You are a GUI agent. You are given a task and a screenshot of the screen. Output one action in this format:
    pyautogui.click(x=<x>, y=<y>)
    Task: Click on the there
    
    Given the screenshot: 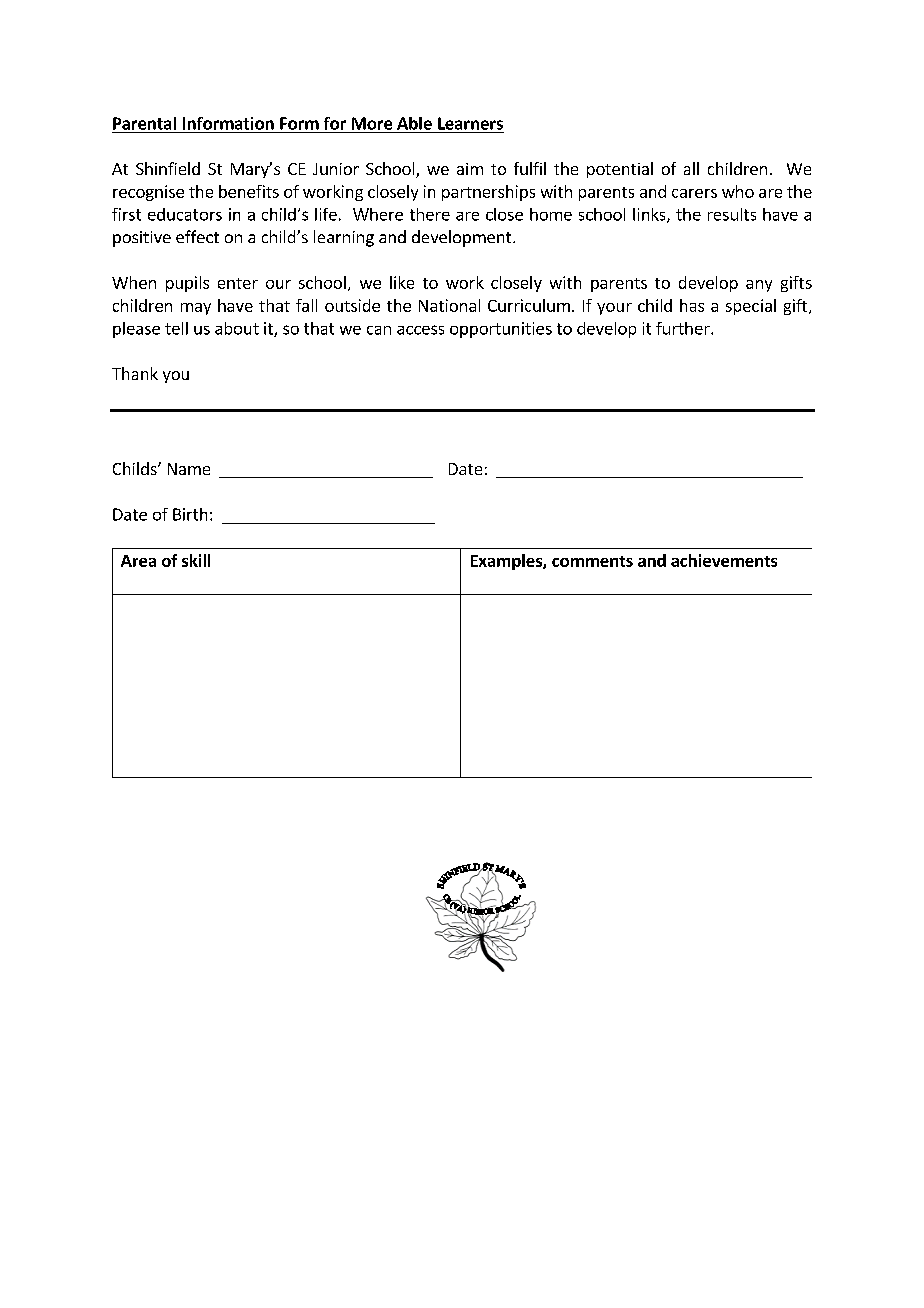 What is the action you would take?
    pyautogui.click(x=430, y=214)
